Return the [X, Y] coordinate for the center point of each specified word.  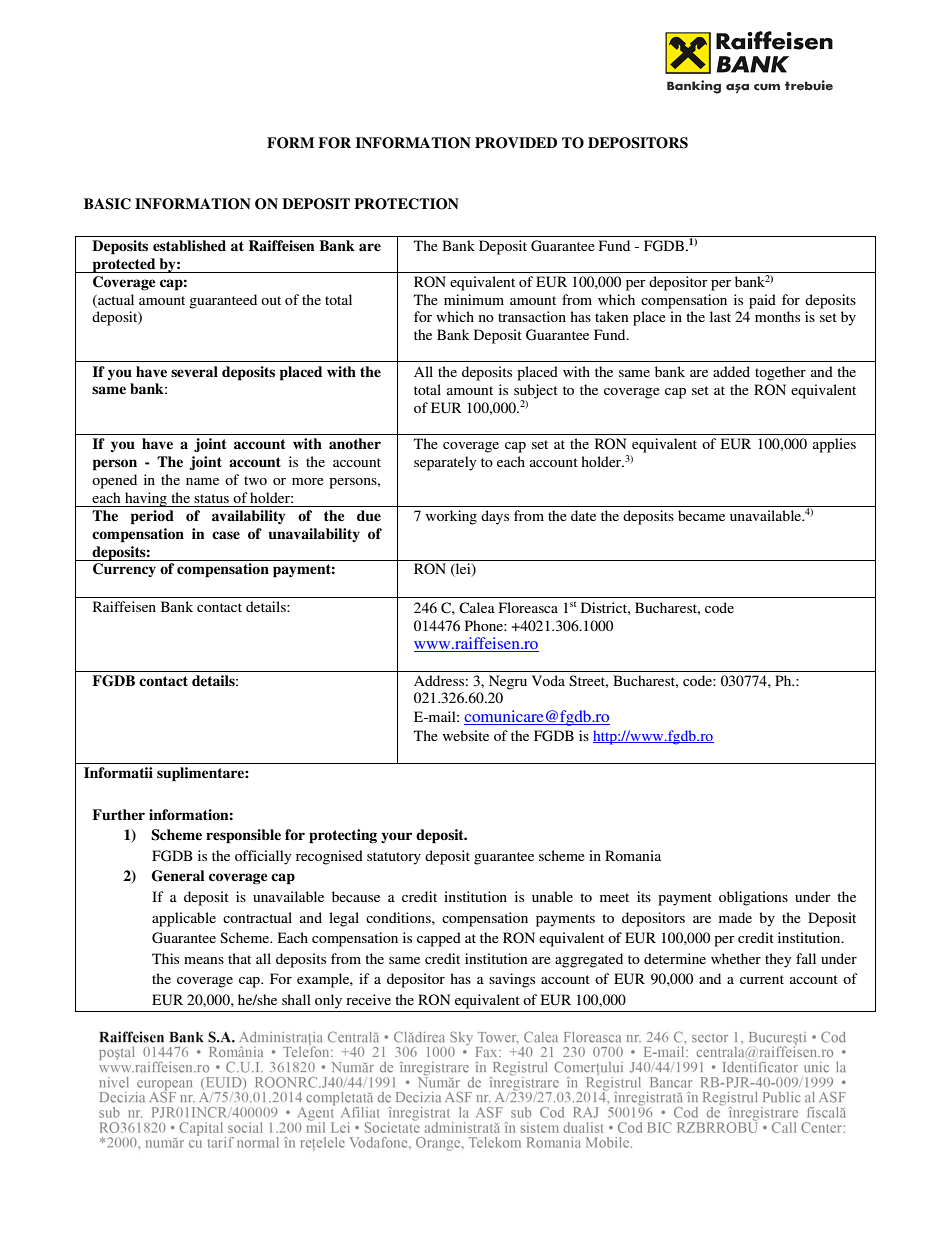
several [194, 372]
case [226, 535]
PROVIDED [516, 143]
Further [118, 814]
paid [762, 301]
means [204, 960]
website [466, 735]
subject [536, 392]
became [701, 515]
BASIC [107, 204]
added [731, 371]
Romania [633, 855]
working [451, 517]
